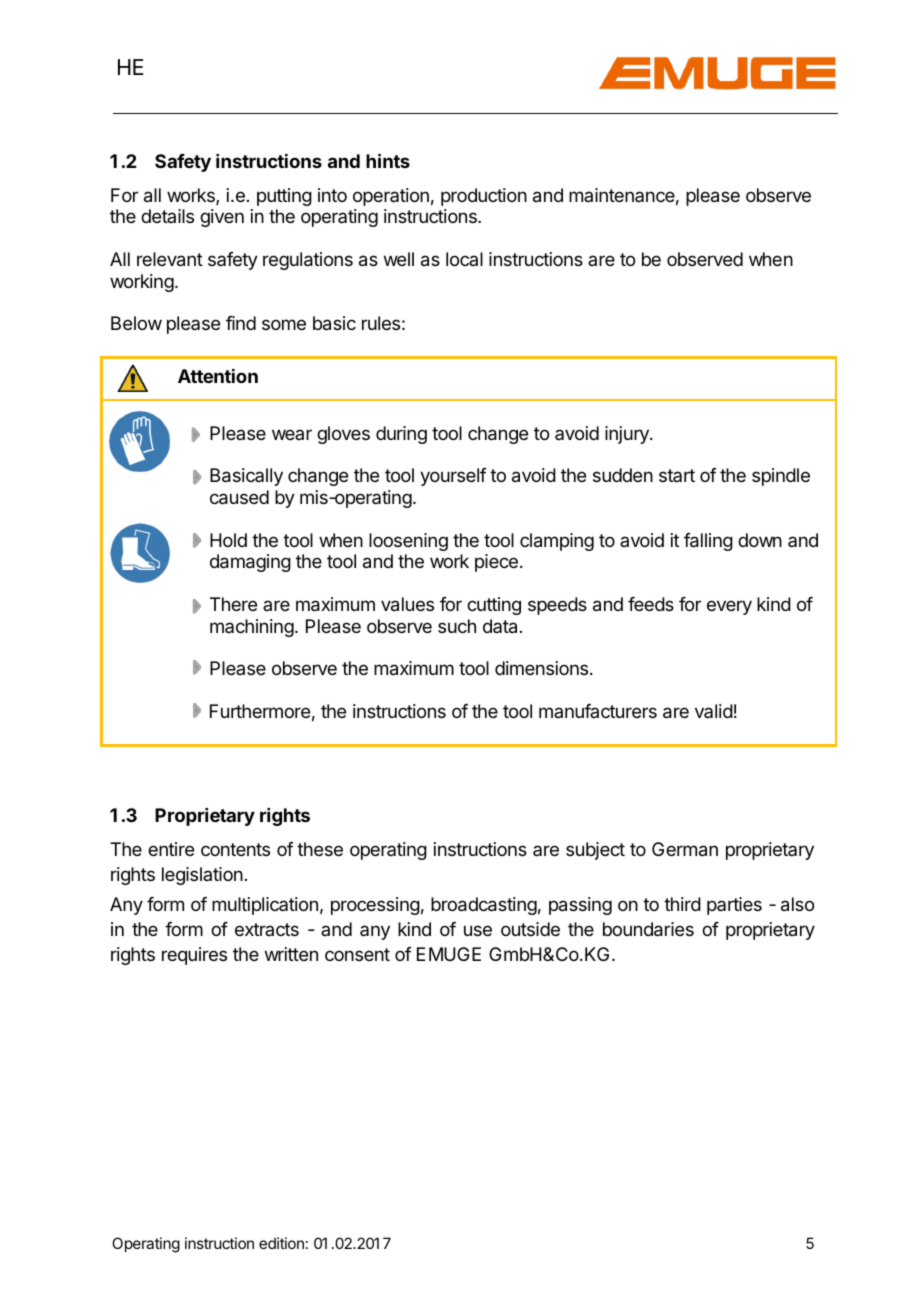  I want to click on falling, so click(708, 542).
